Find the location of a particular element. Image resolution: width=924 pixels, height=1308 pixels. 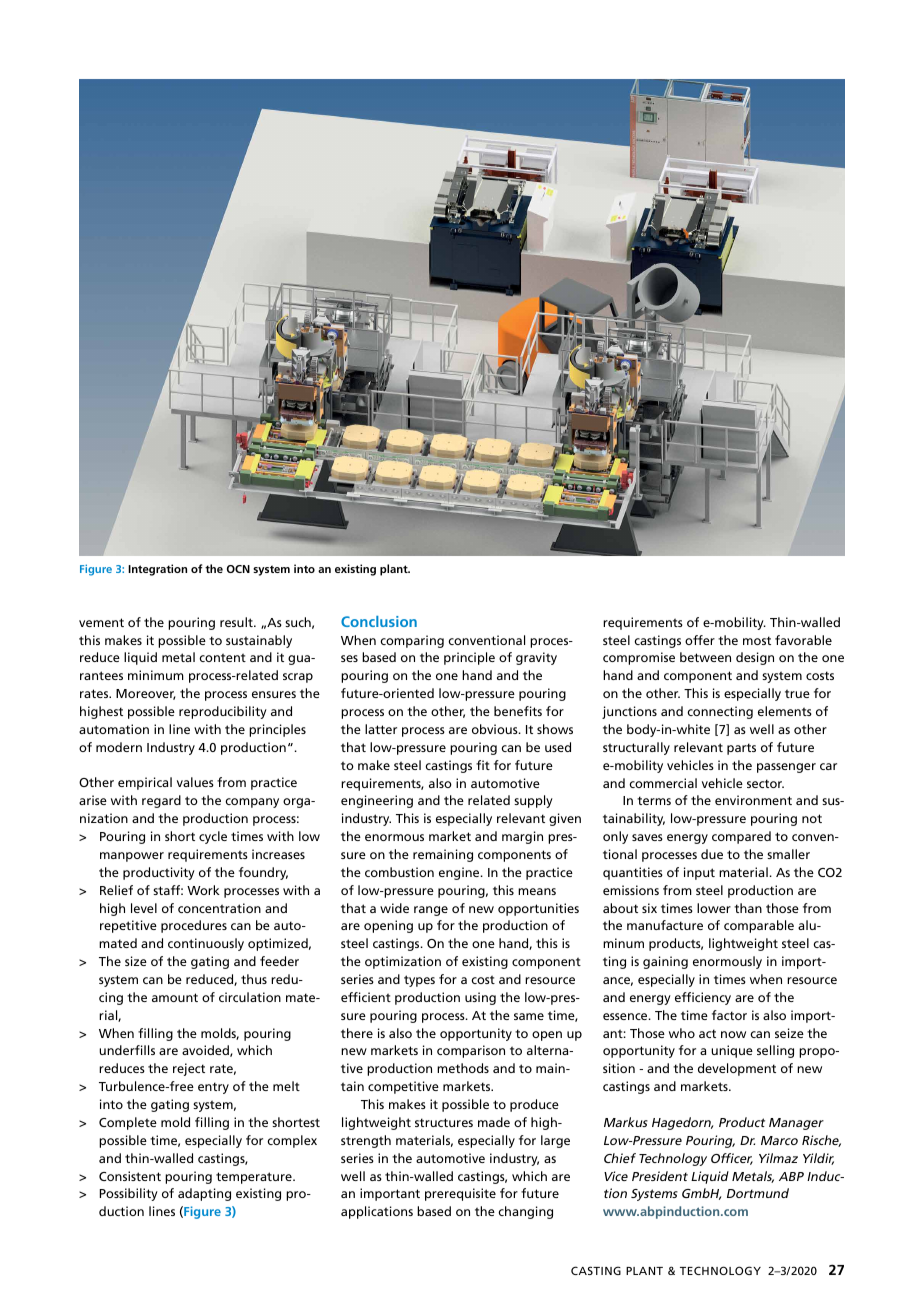

range is located at coordinates (431, 911).
